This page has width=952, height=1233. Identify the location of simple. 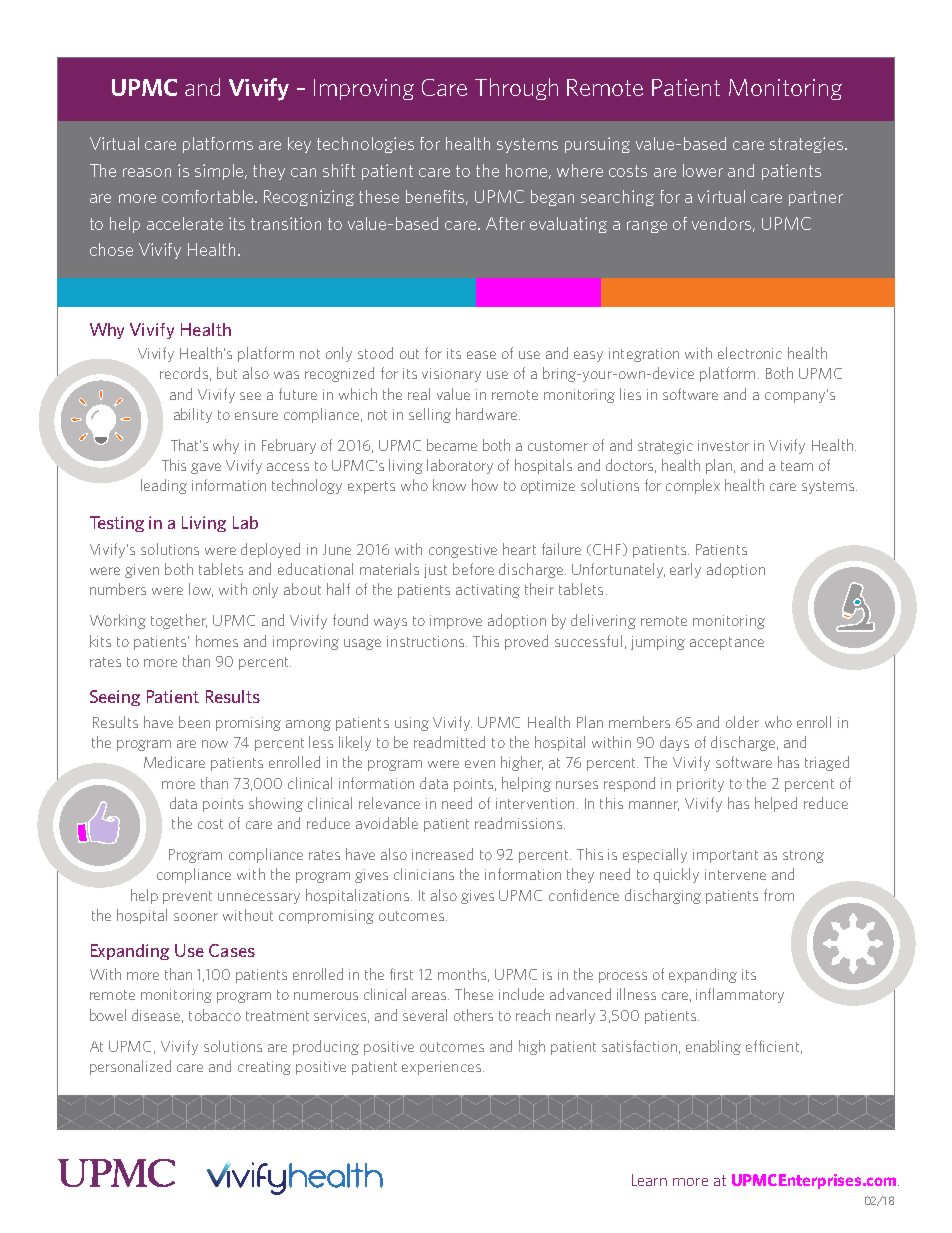
(220, 172).
